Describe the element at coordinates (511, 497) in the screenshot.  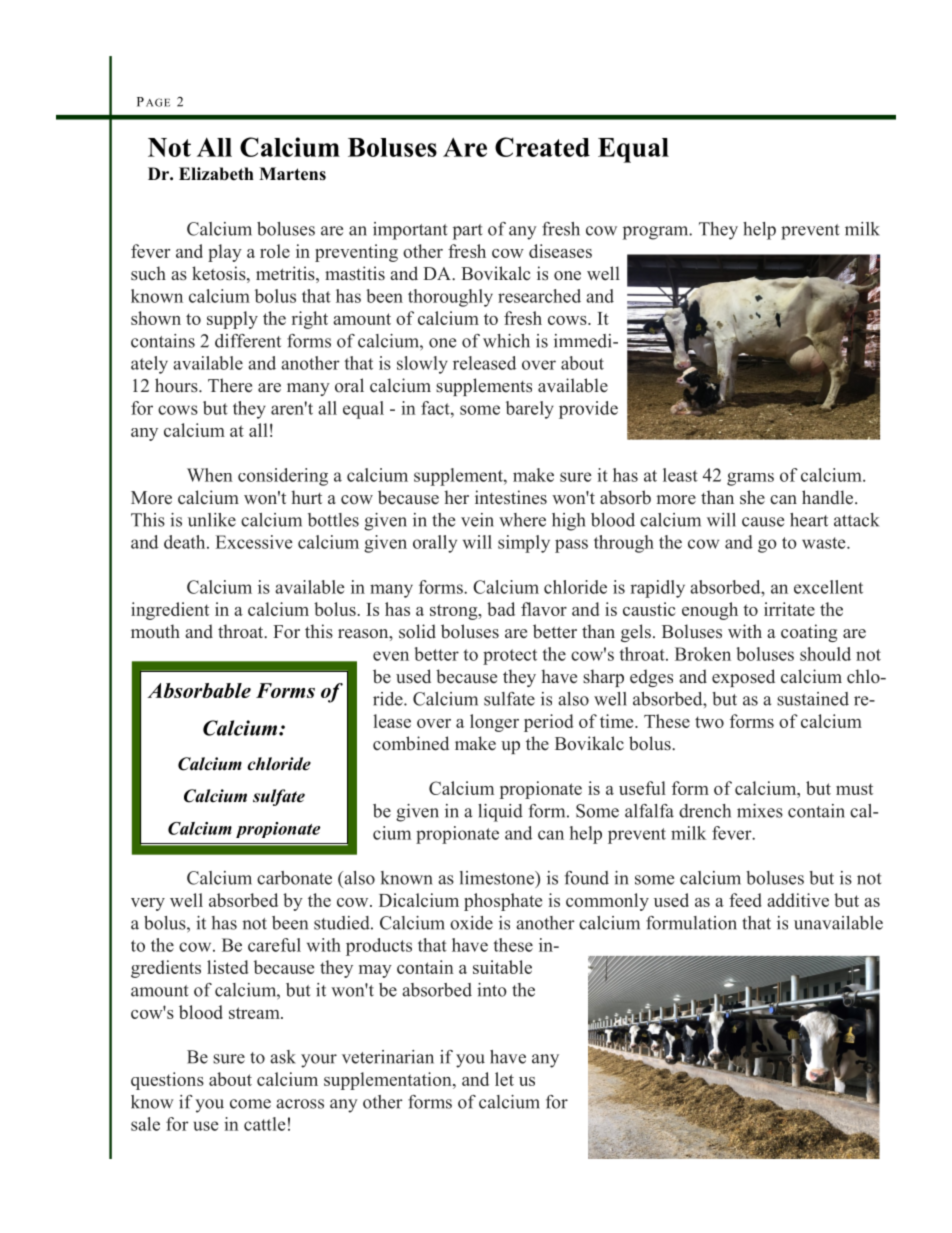
I see `intestines` at that location.
